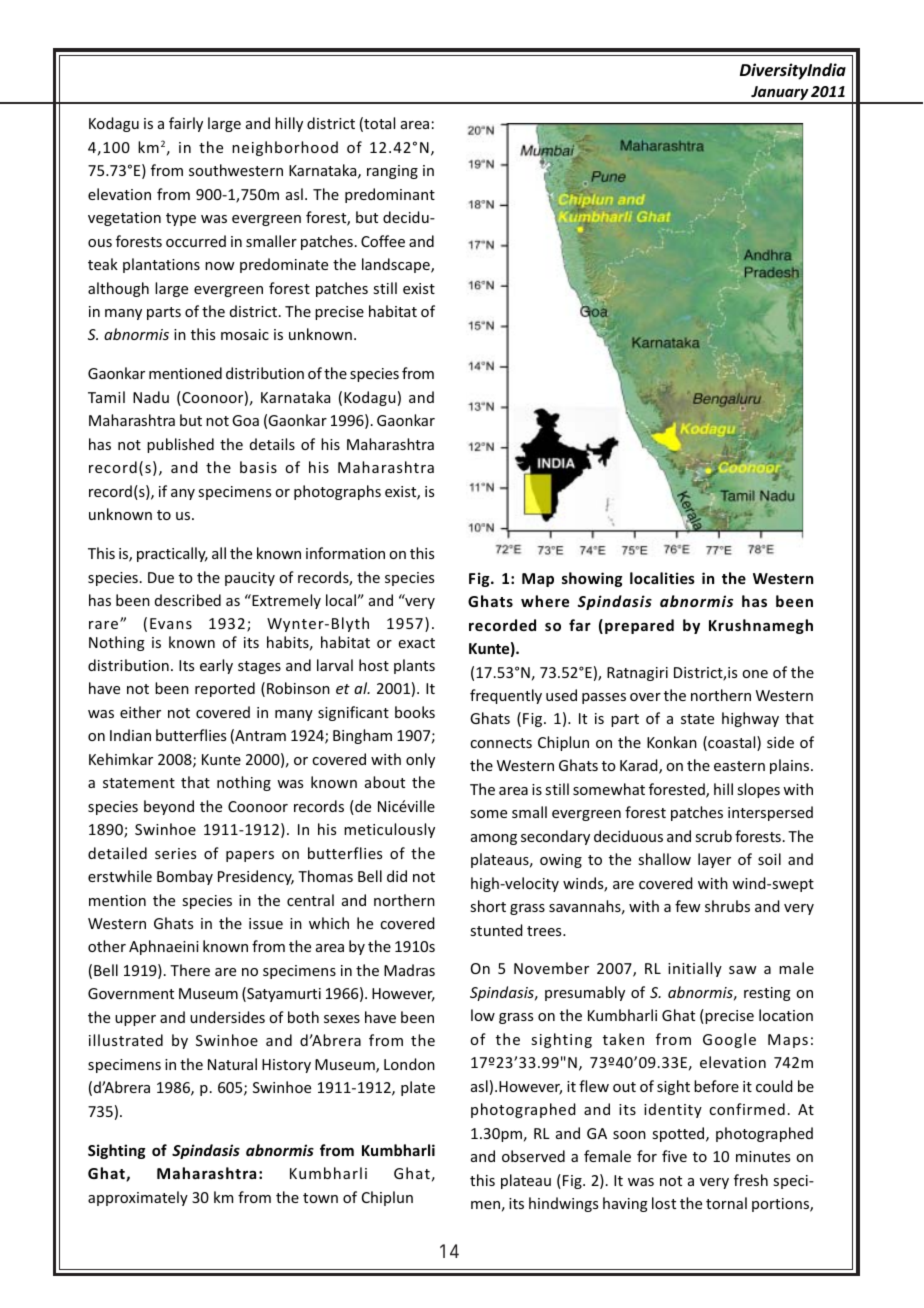  I want to click on approximately, so click(138, 1198).
